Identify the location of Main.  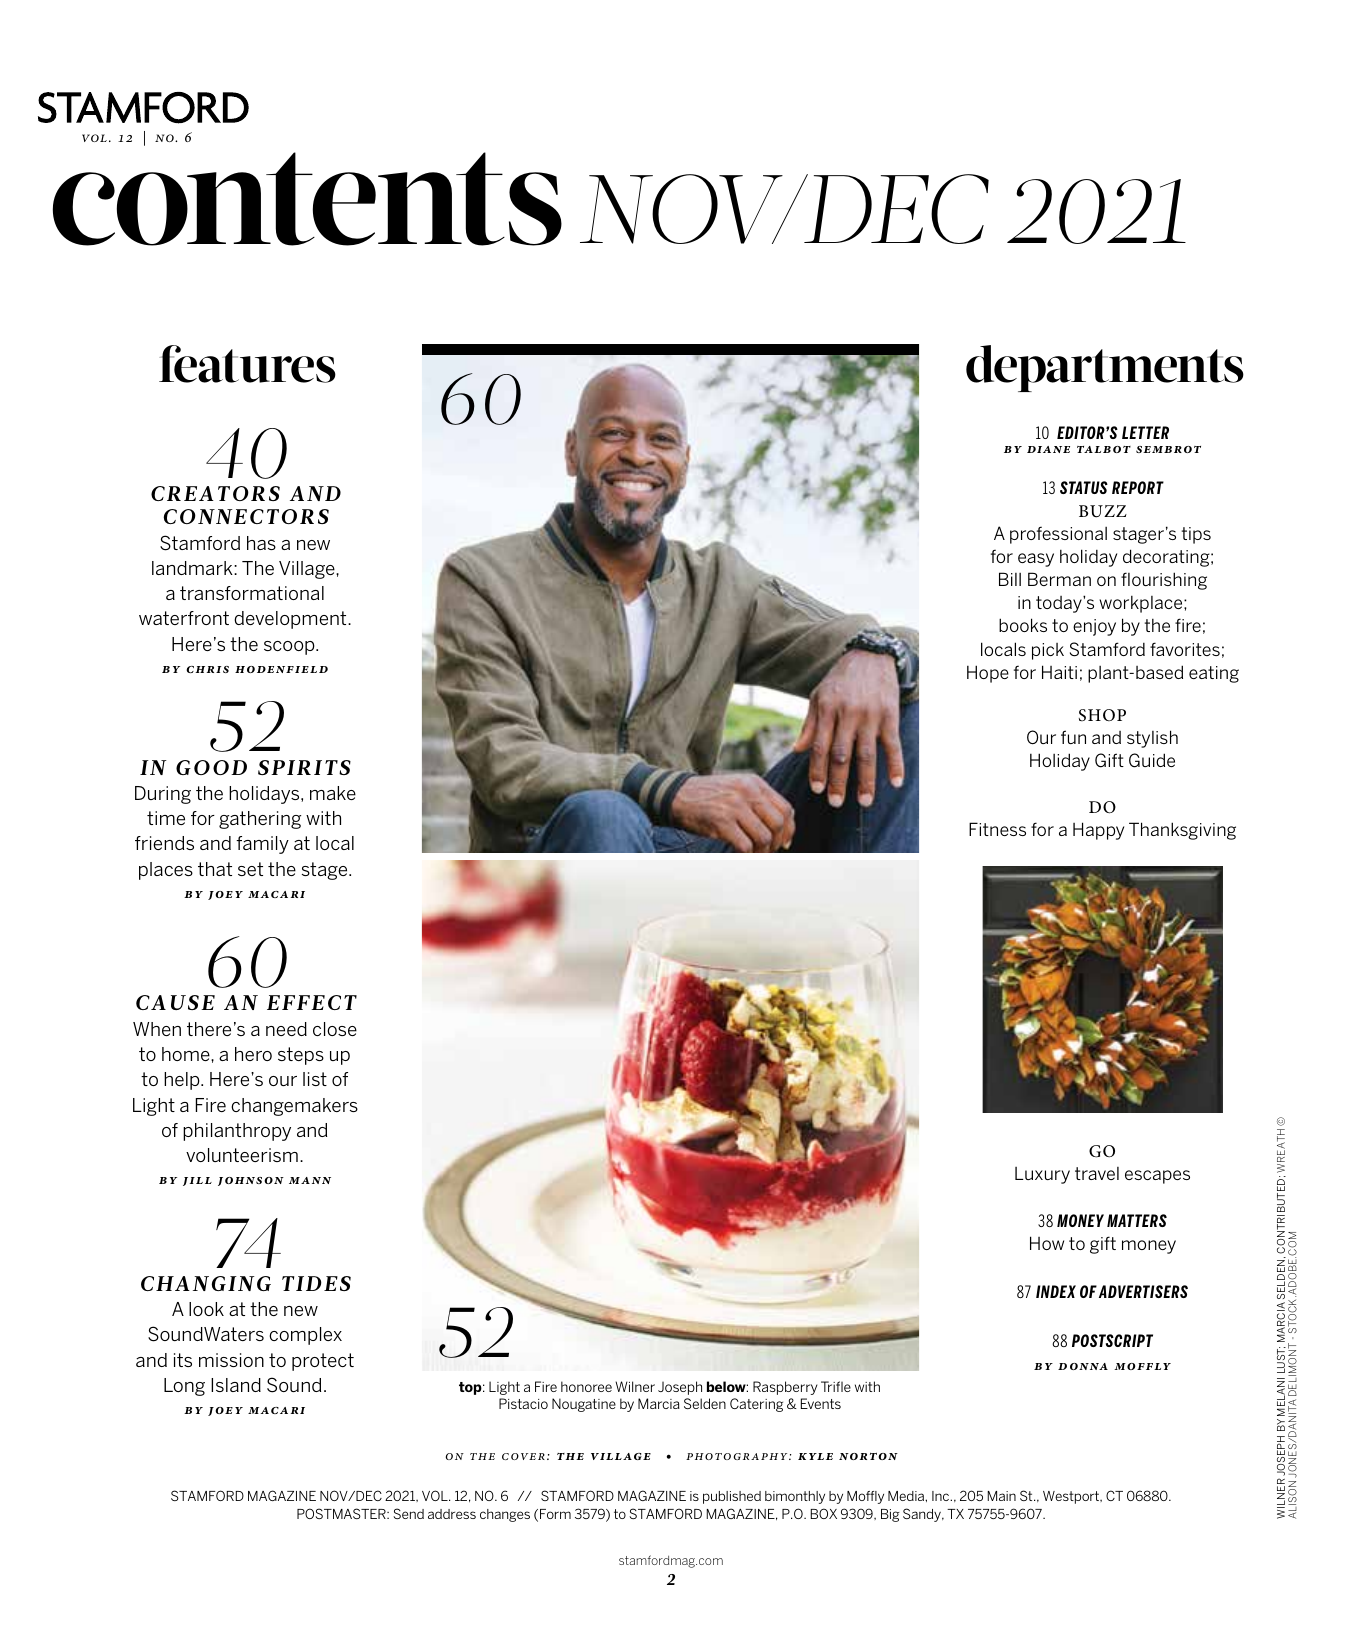
(1001, 1496).
